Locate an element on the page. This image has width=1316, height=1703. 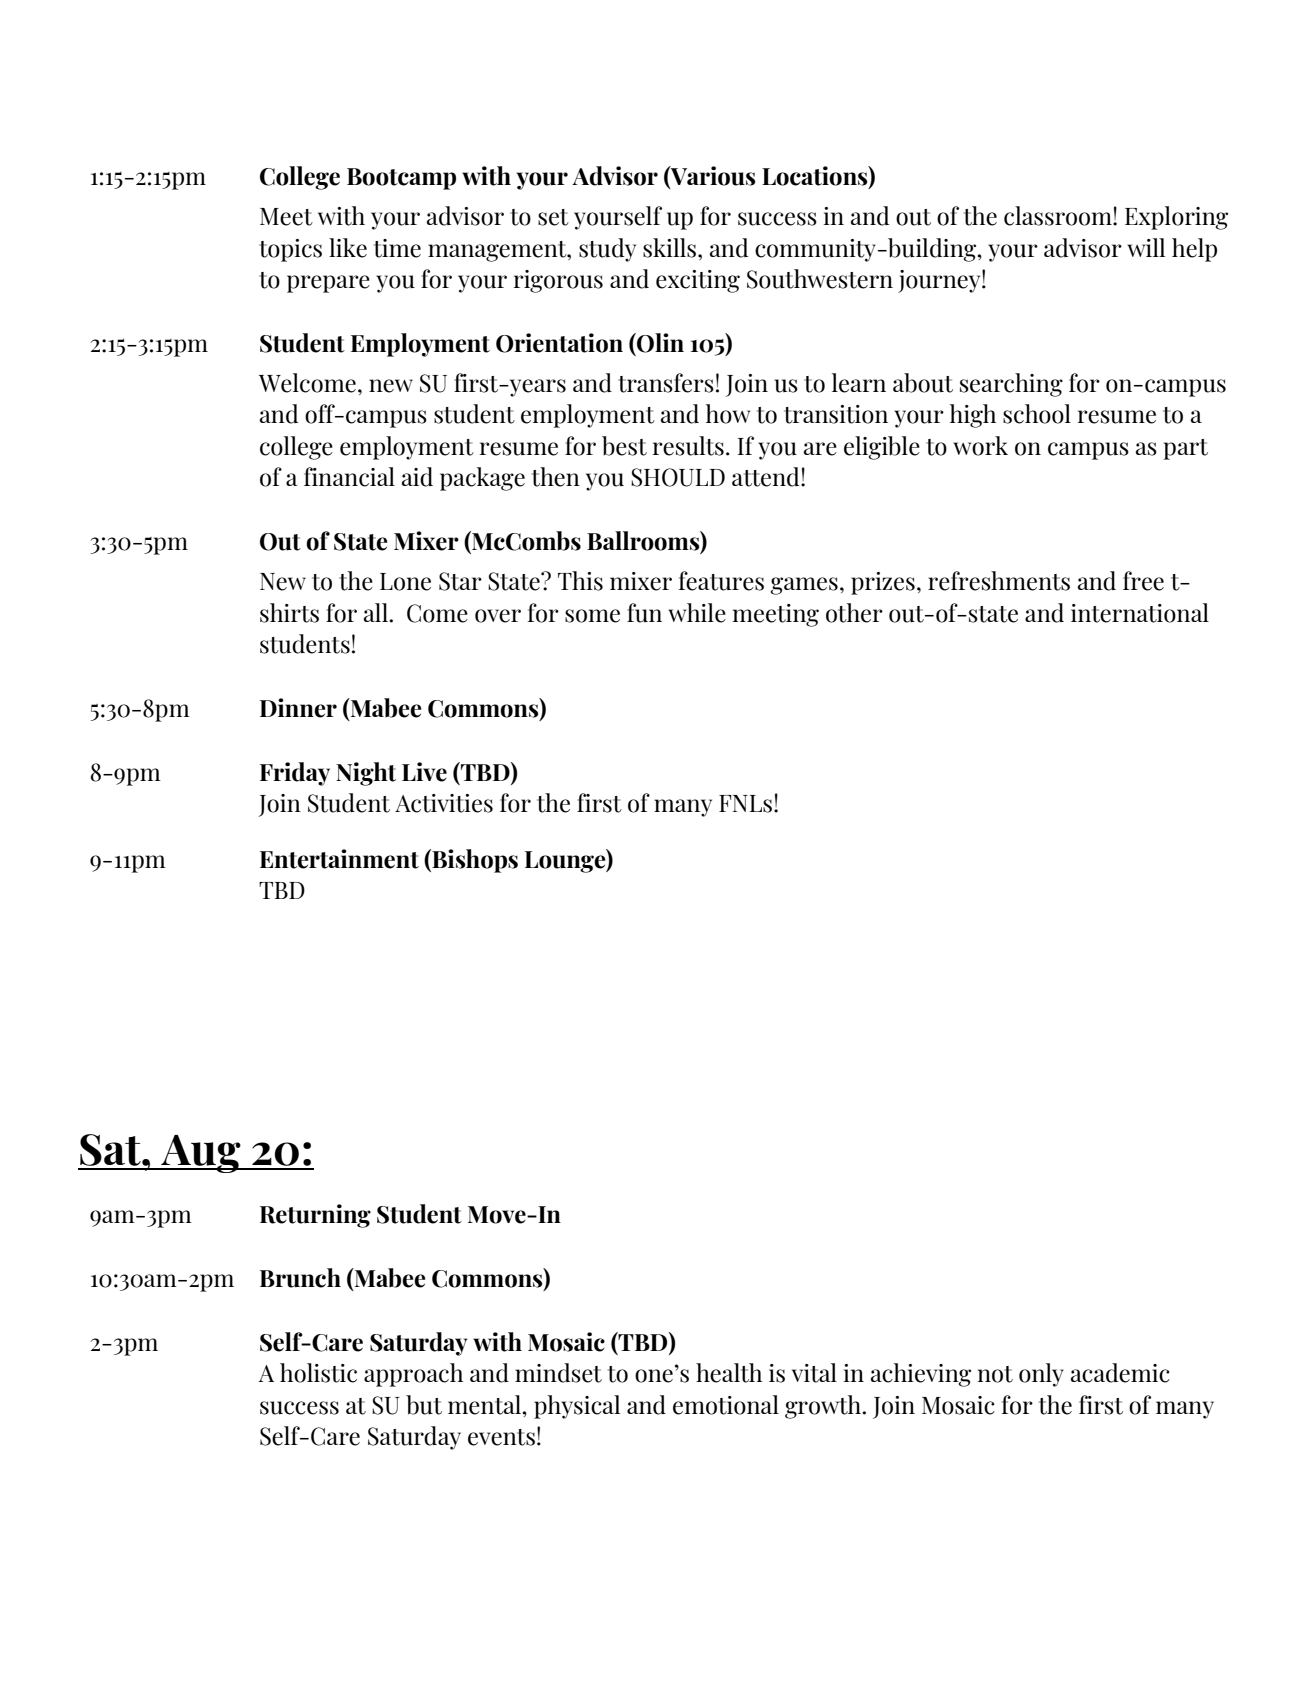
while is located at coordinates (697, 613).
